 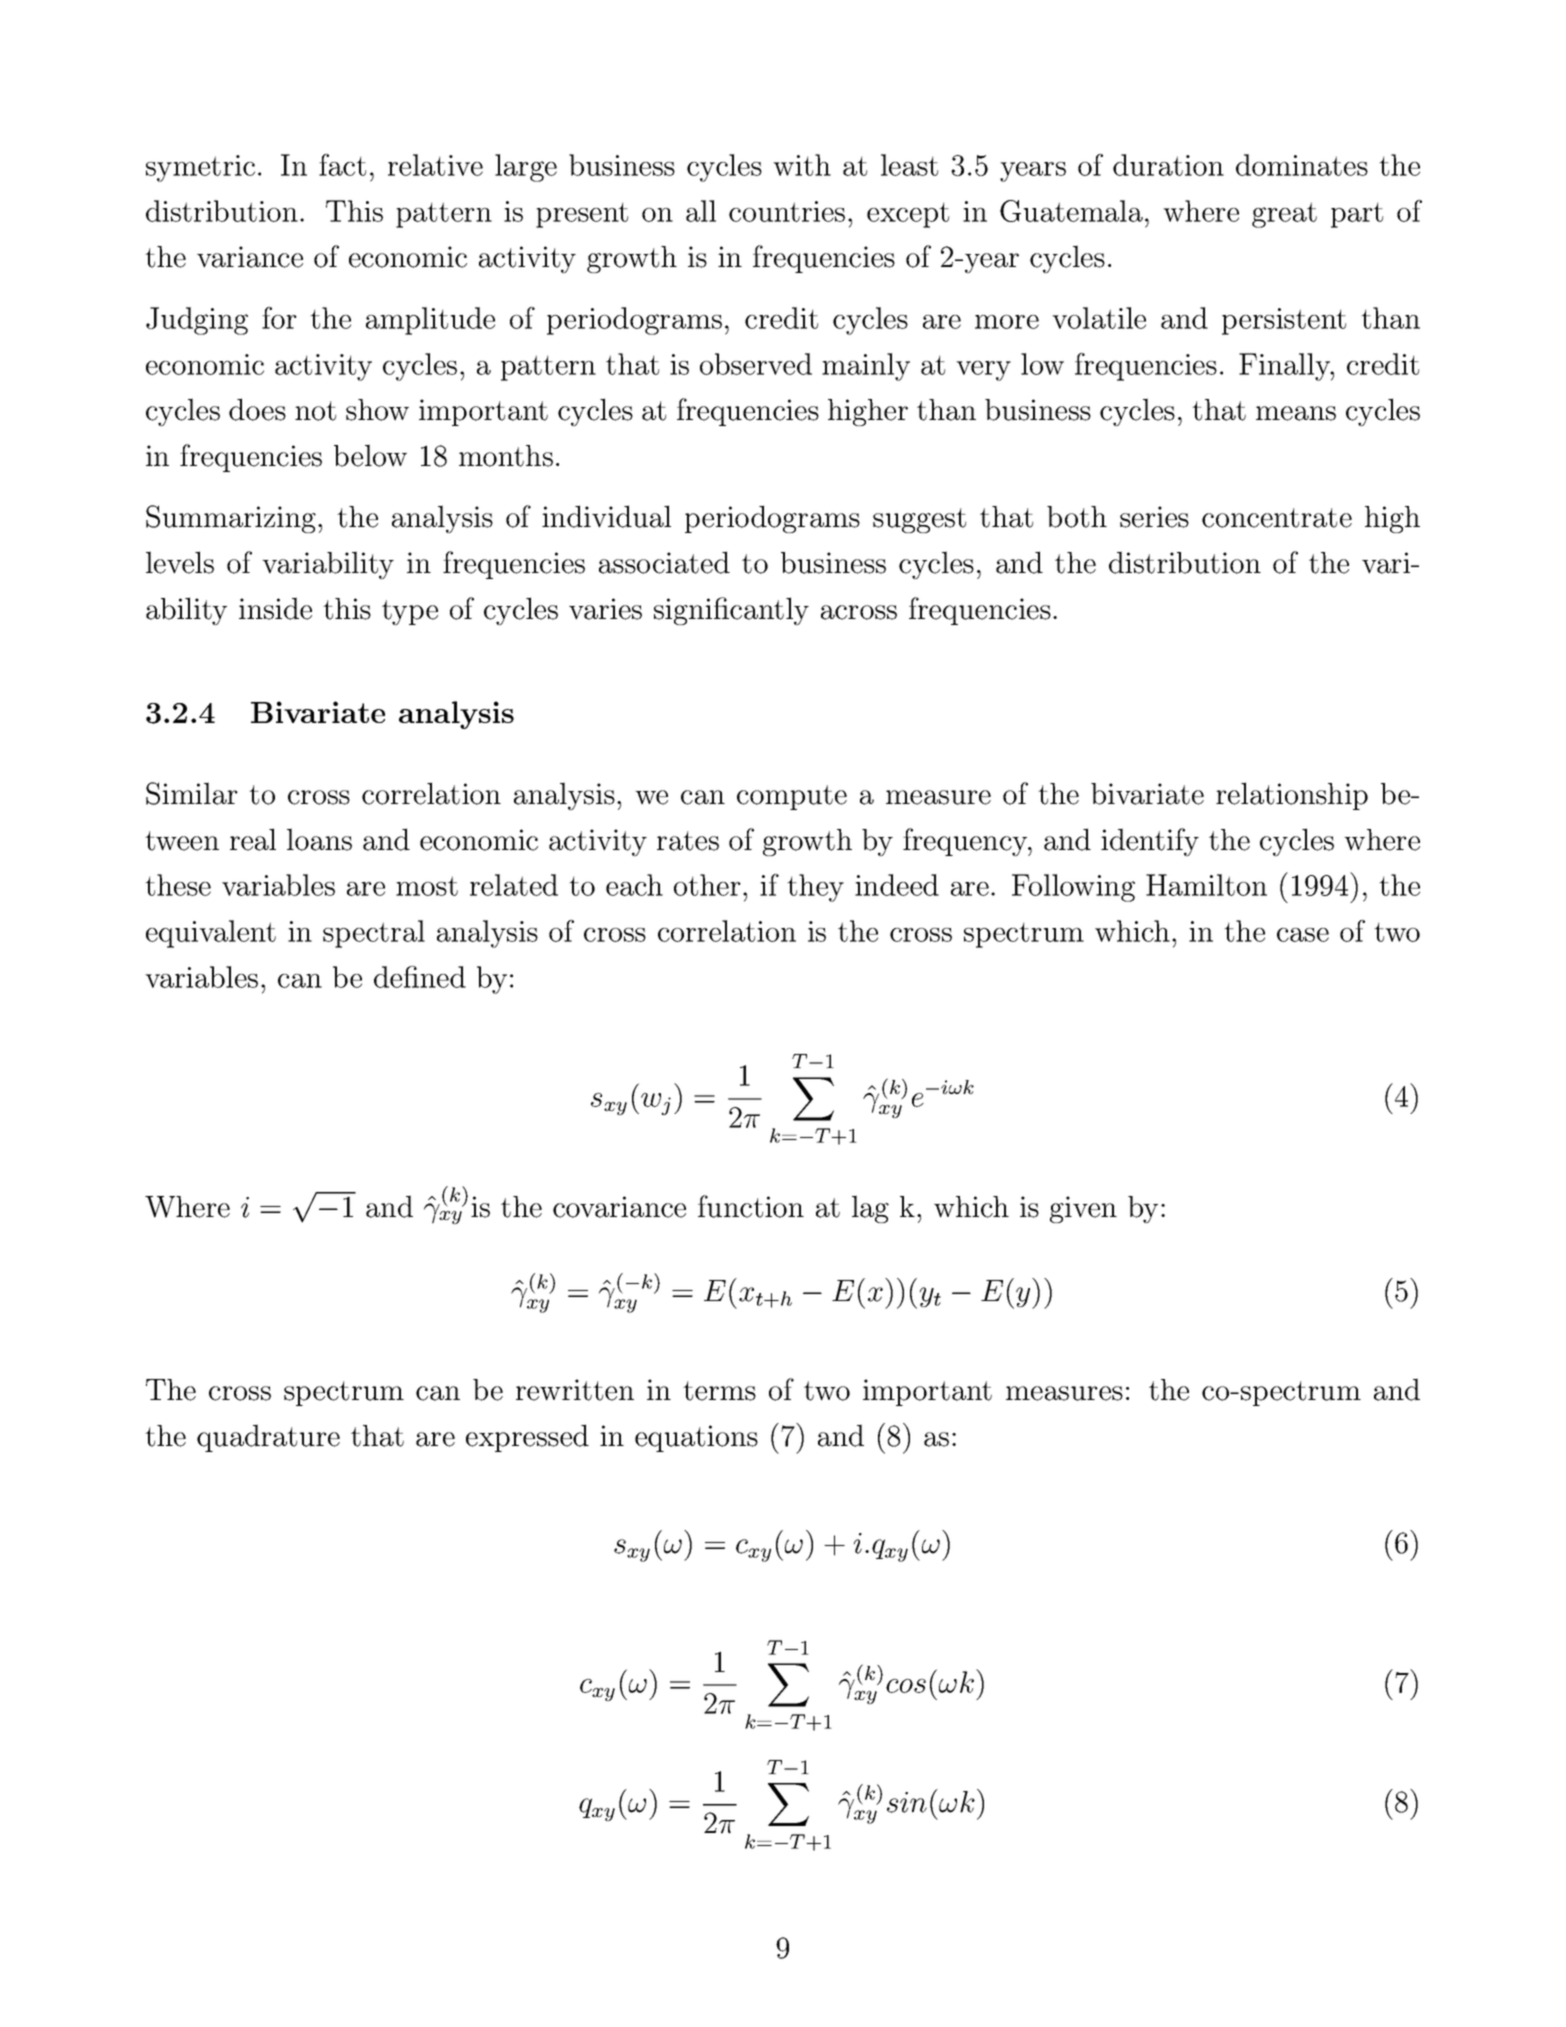 What do you see at coordinates (815, 888) in the document?
I see `they` at bounding box center [815, 888].
